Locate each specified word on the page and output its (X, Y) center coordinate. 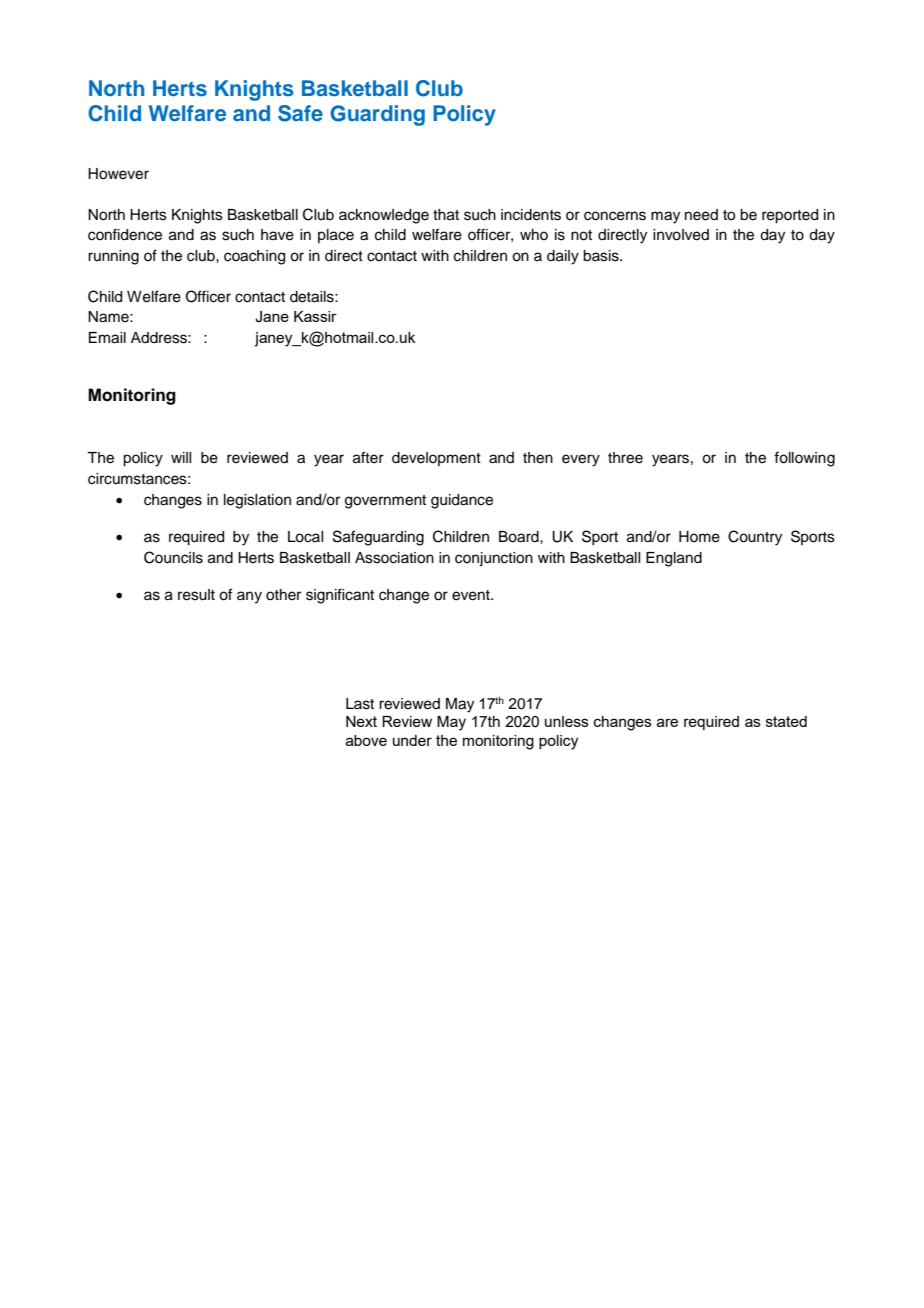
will (181, 457)
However (118, 174)
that (446, 215)
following (804, 459)
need (701, 215)
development (436, 459)
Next (361, 721)
